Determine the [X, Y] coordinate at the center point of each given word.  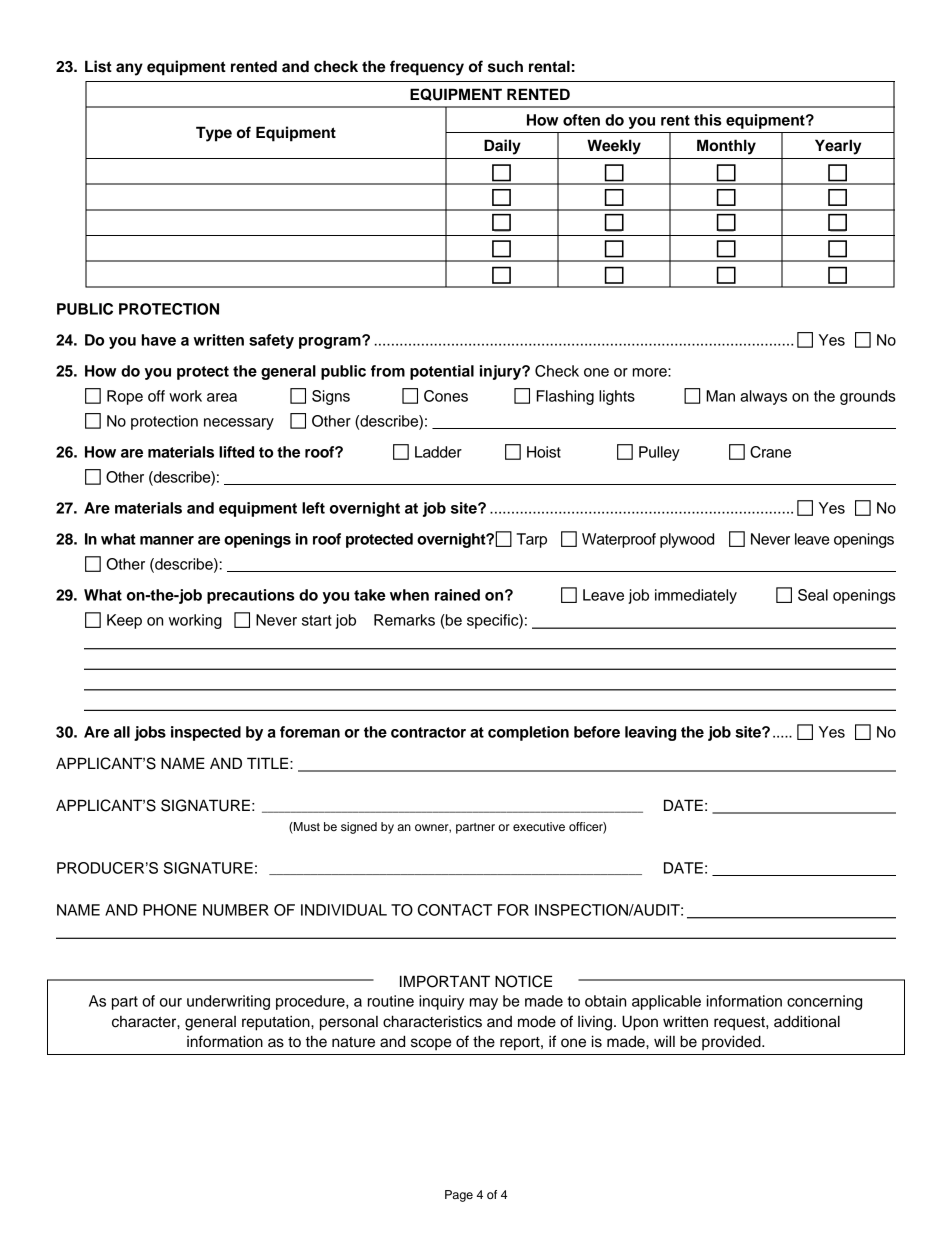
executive [539, 826]
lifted [236, 452]
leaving [650, 733]
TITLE [269, 763]
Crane [770, 452]
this [708, 120]
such [505, 66]
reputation [277, 1023]
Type [214, 134]
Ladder [438, 452]
